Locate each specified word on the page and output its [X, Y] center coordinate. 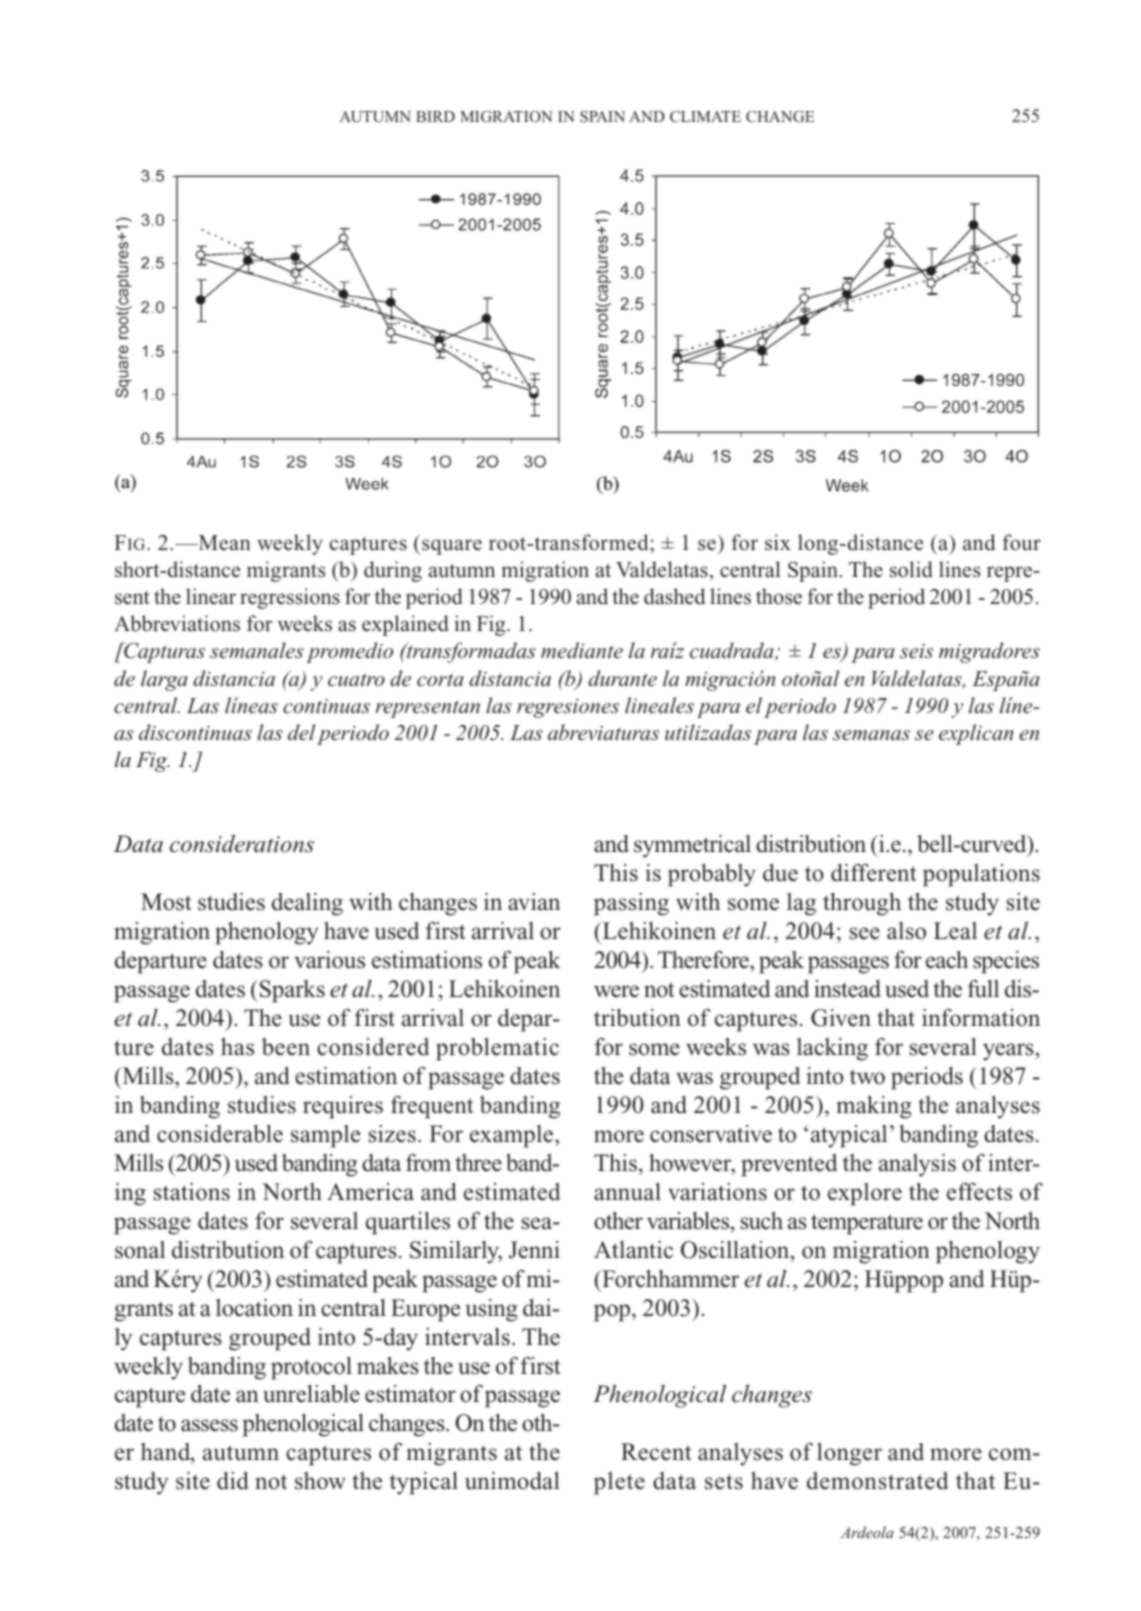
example [513, 1136]
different [874, 873]
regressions [290, 598]
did [233, 1481]
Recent [656, 1452]
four [1021, 542]
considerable [220, 1134]
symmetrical [692, 846]
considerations [242, 844]
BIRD [435, 116]
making [874, 1107]
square [452, 547]
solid [911, 569]
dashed [674, 596]
